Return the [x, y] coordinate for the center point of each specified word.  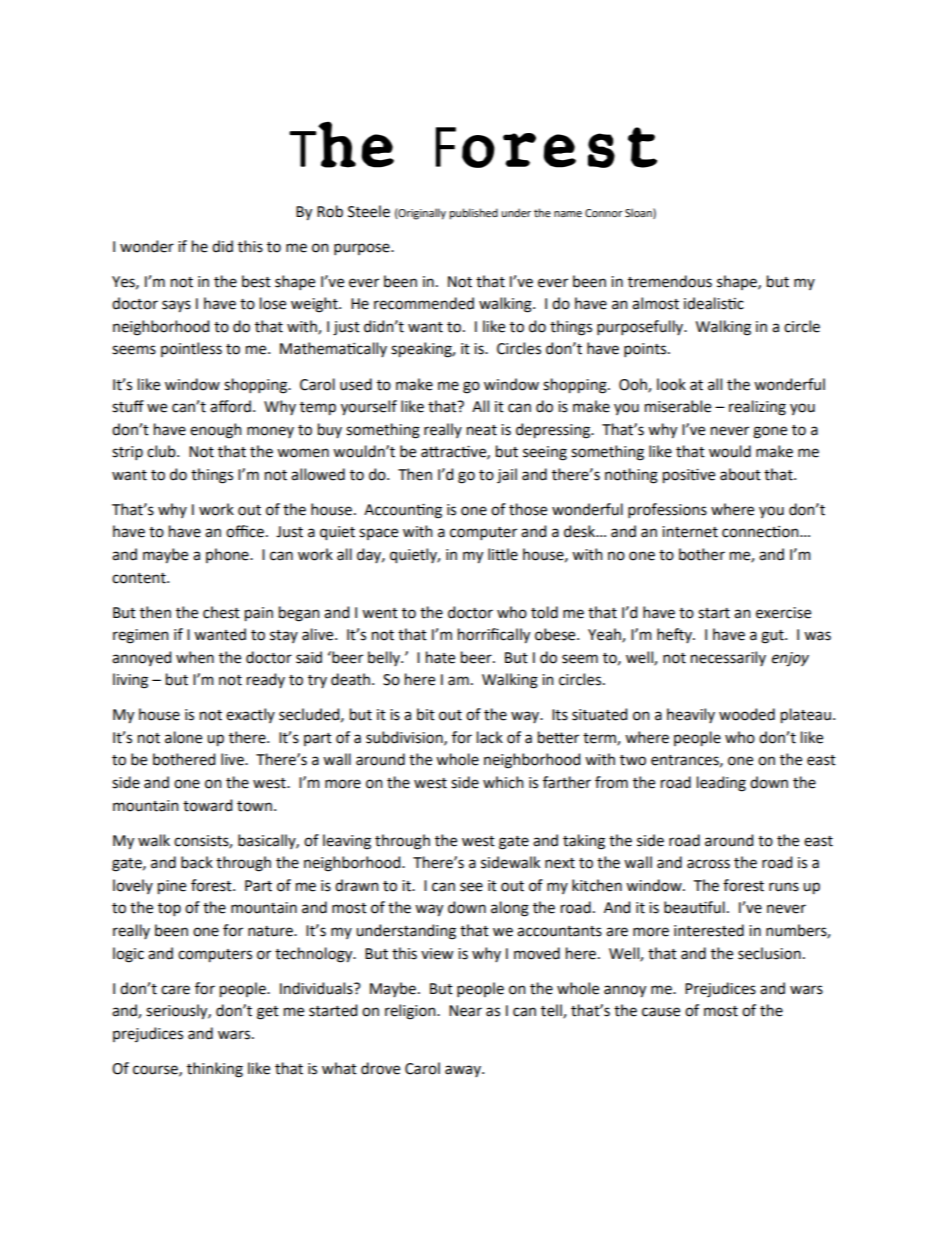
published [473, 214]
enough [216, 431]
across [708, 864]
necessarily [728, 658]
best [256, 281]
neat [482, 430]
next [560, 863]
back [197, 862]
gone [770, 432]
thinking [215, 1070]
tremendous [670, 281]
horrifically [494, 636]
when [195, 657]
